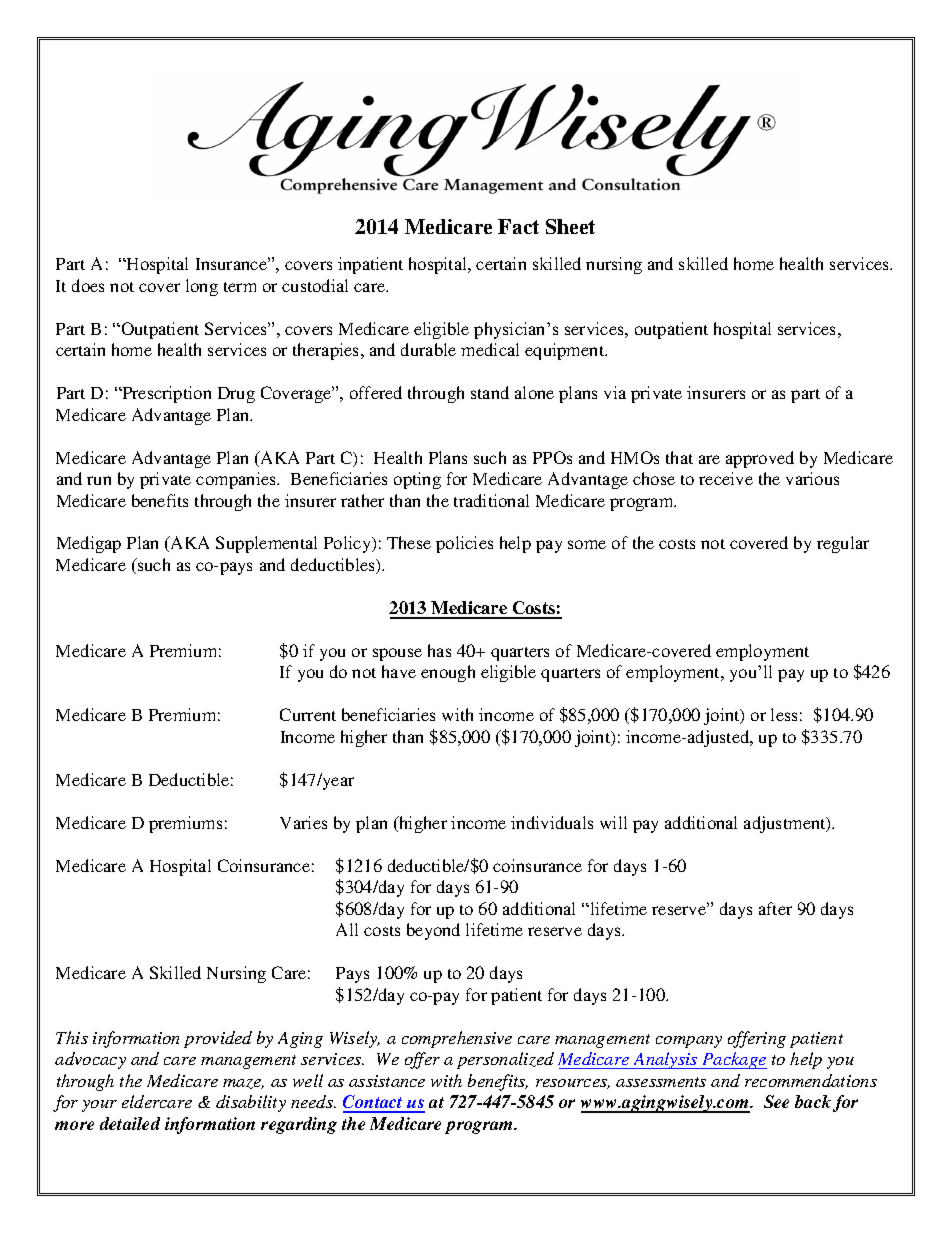 The height and width of the page is (1233, 952). I want to click on Current, so click(308, 714).
